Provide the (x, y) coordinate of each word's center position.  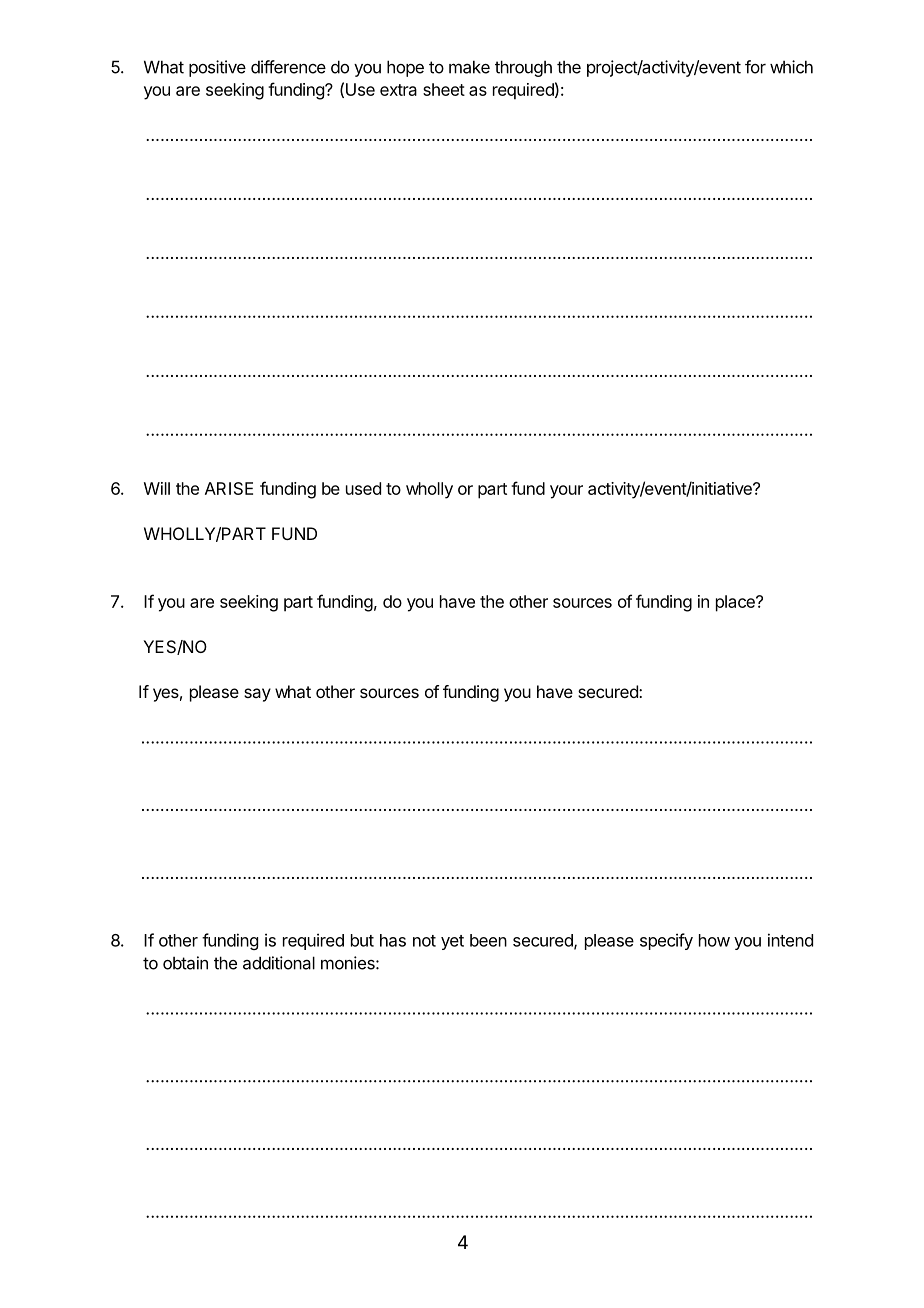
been (488, 940)
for (755, 67)
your (566, 492)
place (736, 603)
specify (666, 941)
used (363, 488)
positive (217, 68)
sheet (444, 89)
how (714, 940)
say (257, 695)
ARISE (229, 488)
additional (279, 963)
